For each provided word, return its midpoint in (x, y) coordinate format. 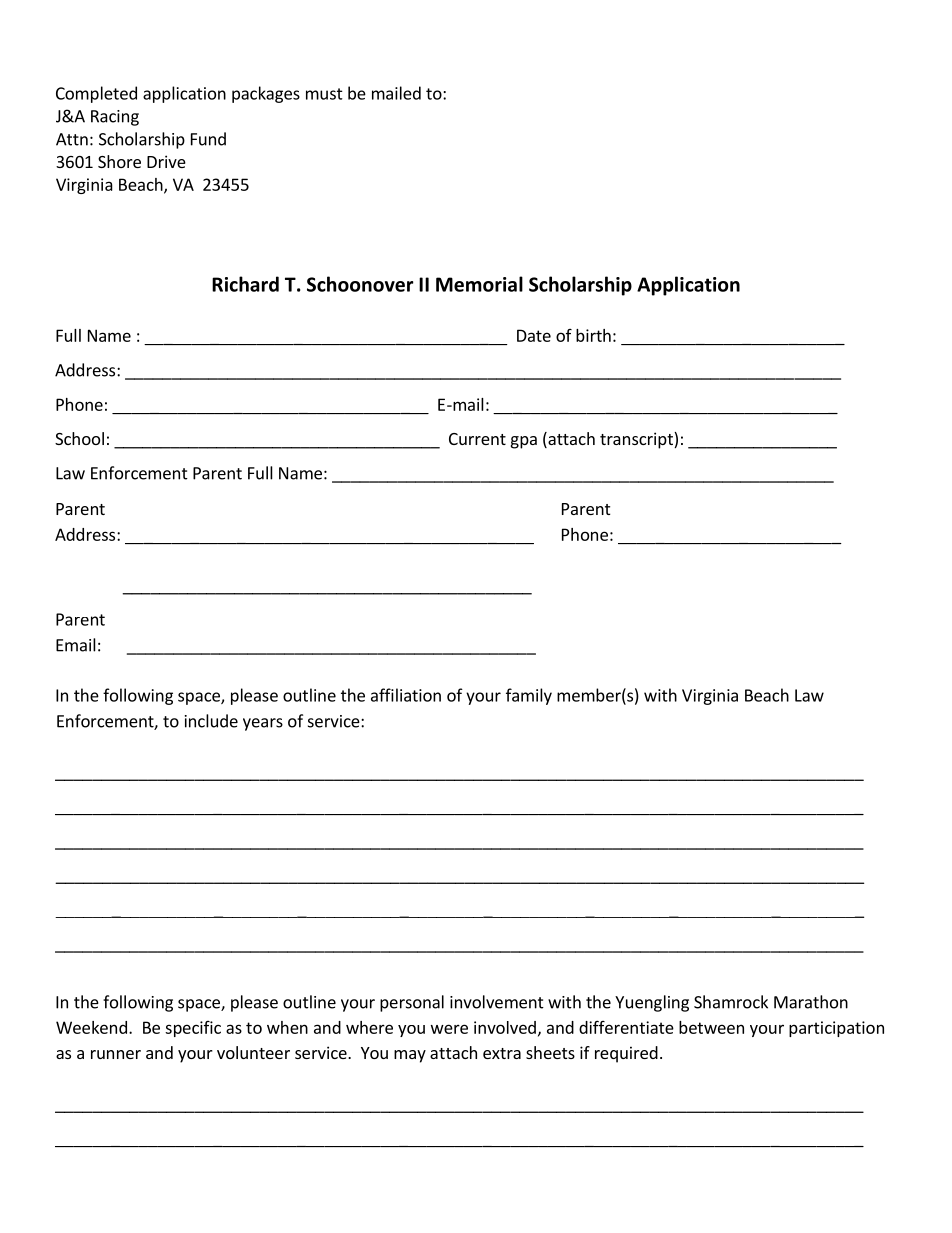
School (79, 438)
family (529, 696)
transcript (637, 440)
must (324, 94)
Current (477, 439)
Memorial (479, 284)
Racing (115, 118)
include (211, 721)
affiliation (406, 695)
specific (193, 1029)
